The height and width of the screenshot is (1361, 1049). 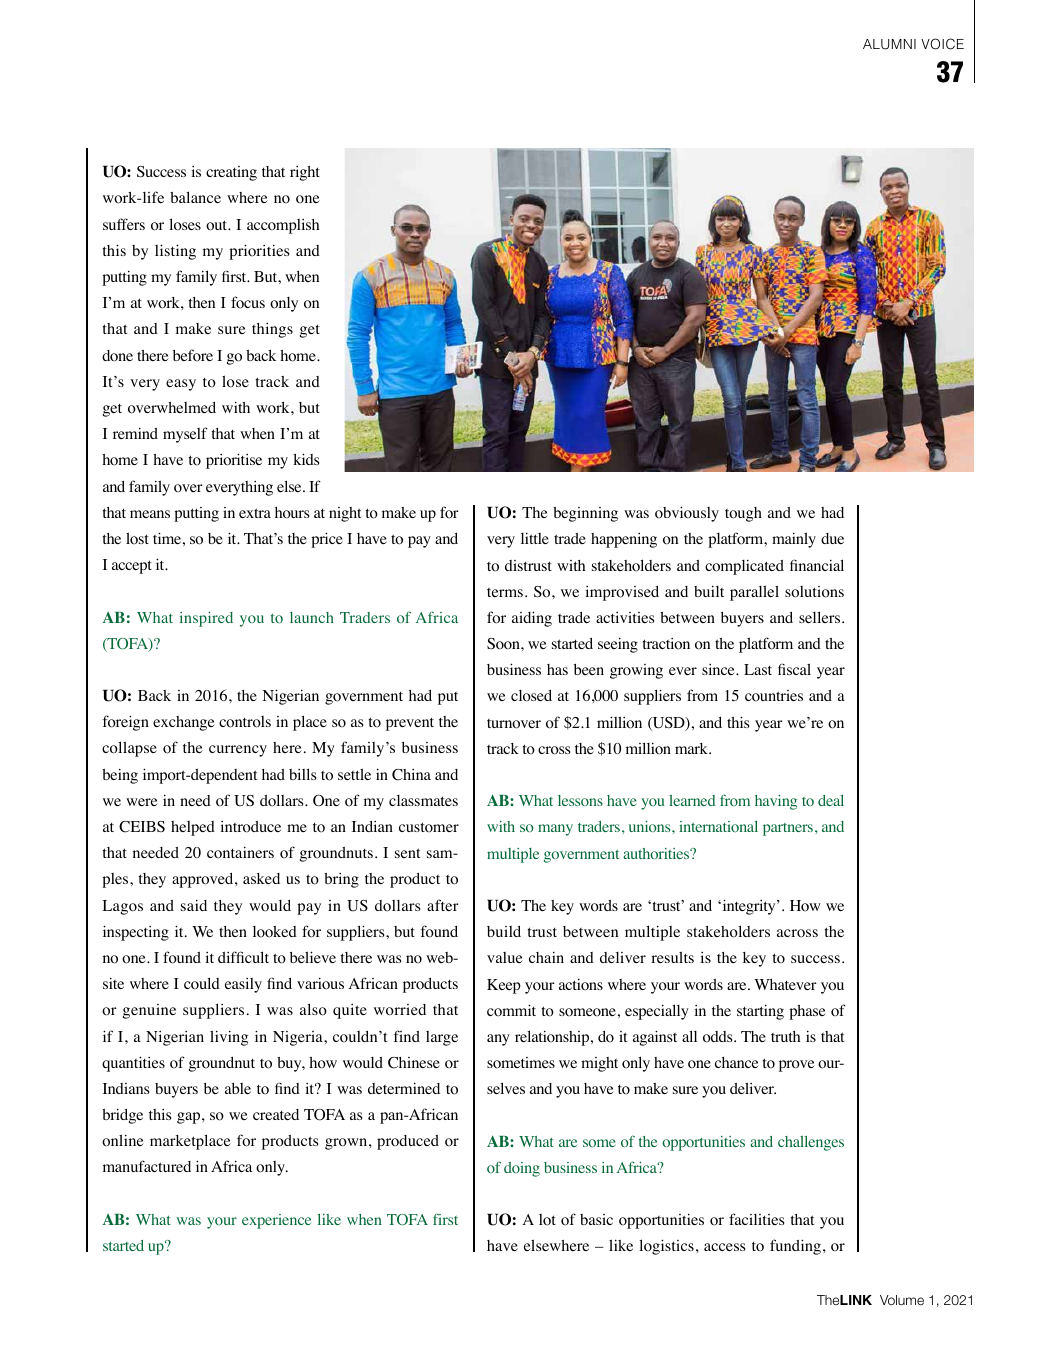 What do you see at coordinates (193, 355) in the screenshot?
I see `before` at bounding box center [193, 355].
